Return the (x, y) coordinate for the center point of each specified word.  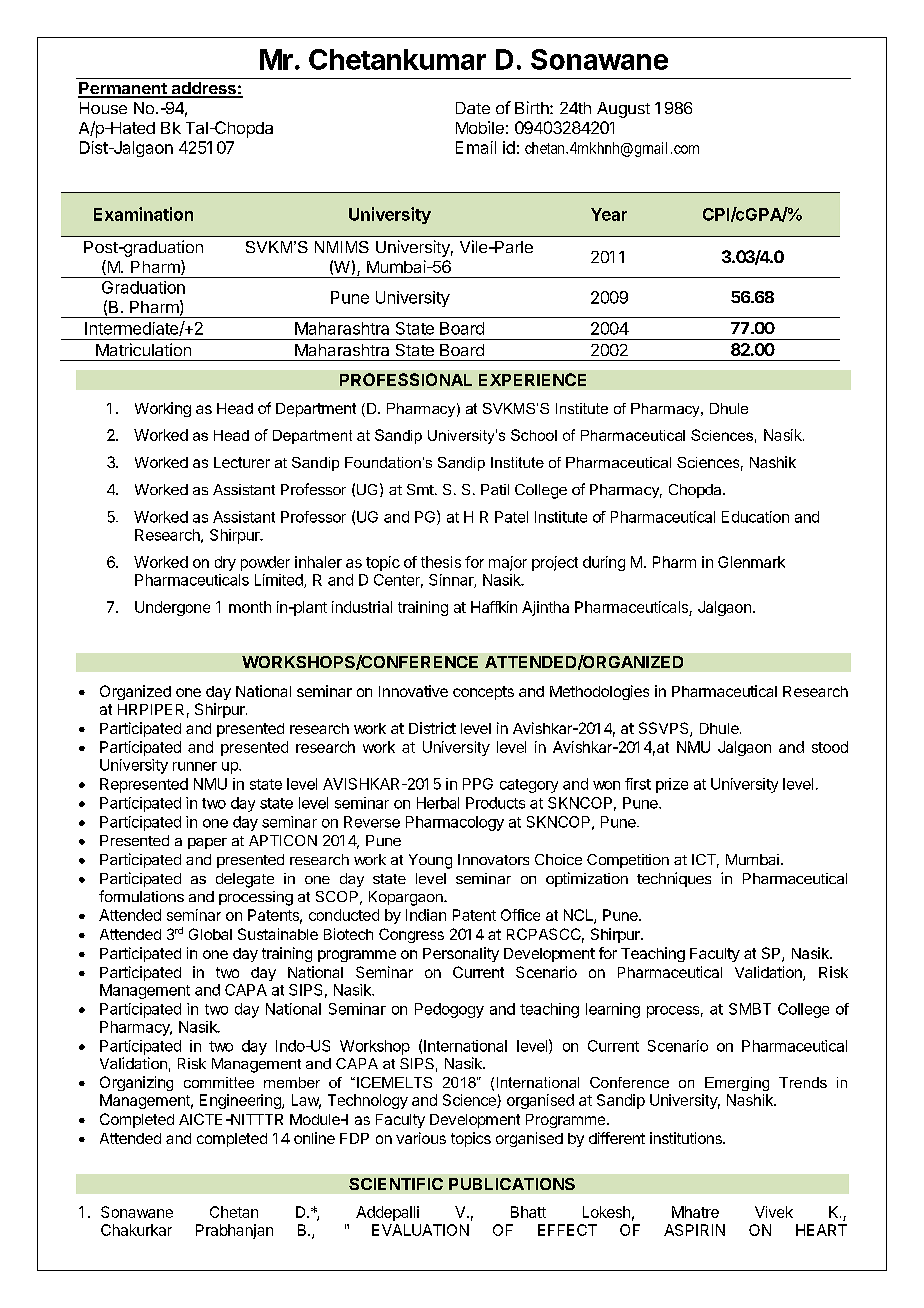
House (103, 108)
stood (830, 747)
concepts (483, 693)
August (623, 110)
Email (476, 147)
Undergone (172, 608)
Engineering (241, 1101)
